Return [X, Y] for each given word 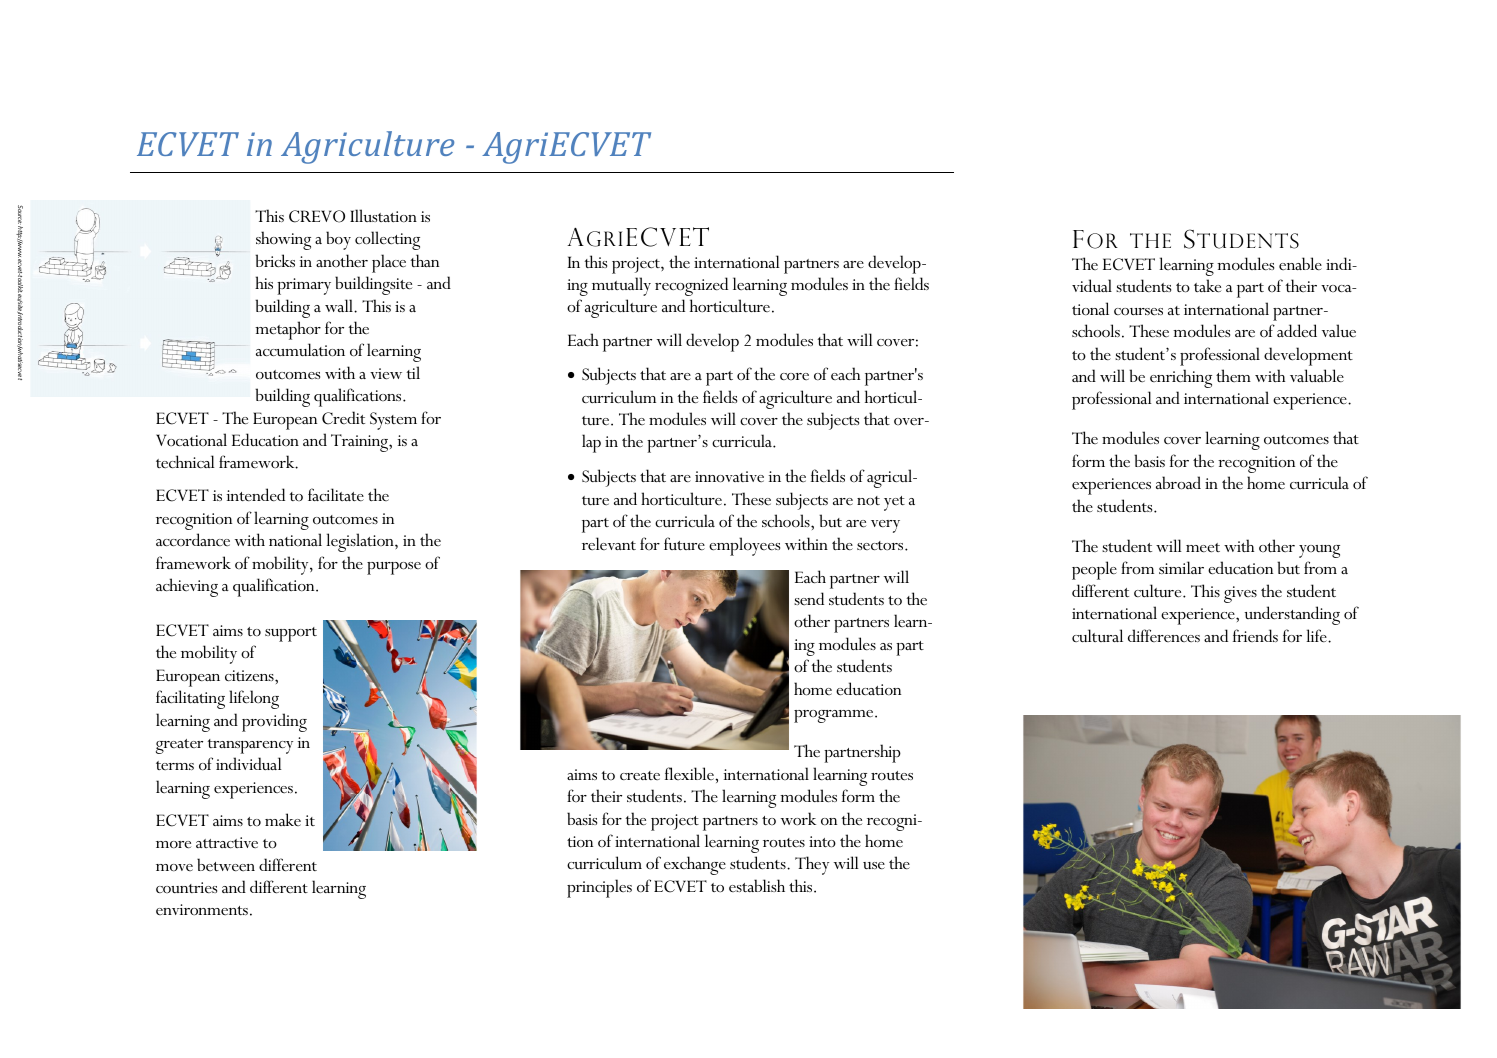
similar [1181, 567]
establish [757, 885]
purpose [394, 568]
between [226, 865]
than [424, 260]
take [1207, 286]
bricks [275, 260]
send [809, 598]
